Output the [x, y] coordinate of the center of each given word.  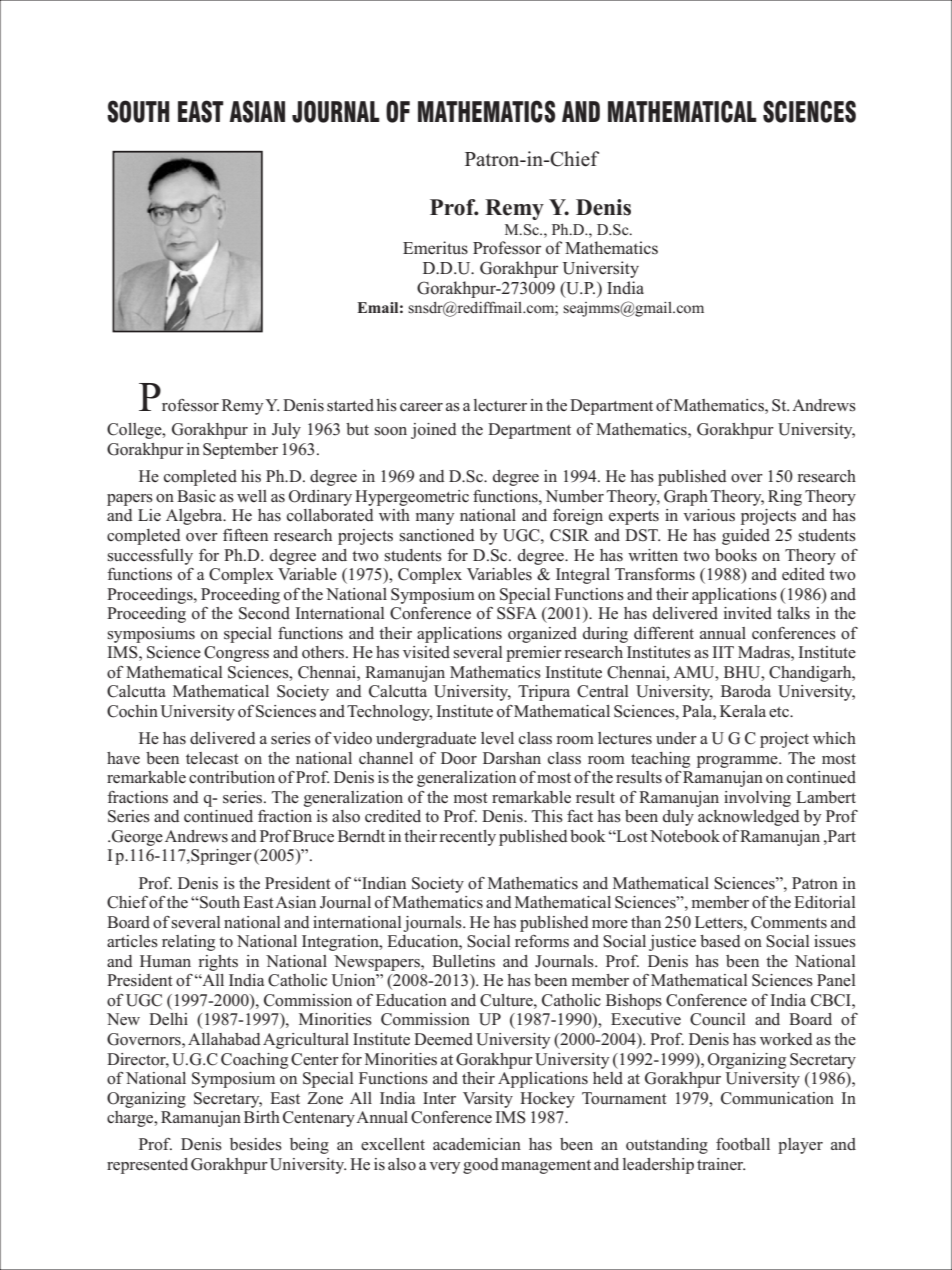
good [481, 1166]
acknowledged [749, 818]
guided [746, 537]
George [137, 838]
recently [468, 838]
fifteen [245, 535]
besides [256, 1144]
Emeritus [435, 248]
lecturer [500, 405]
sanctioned [437, 535]
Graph [686, 498]
